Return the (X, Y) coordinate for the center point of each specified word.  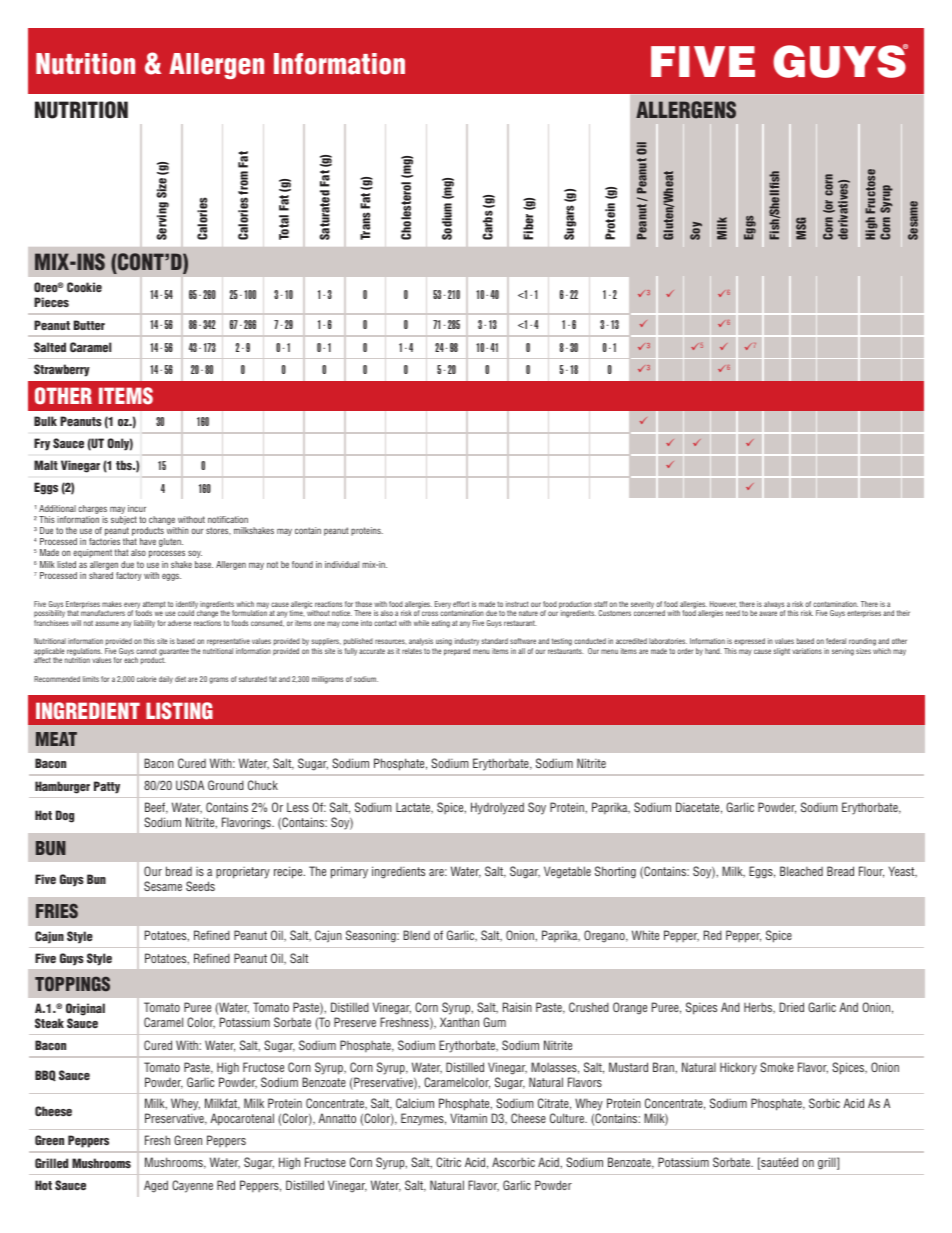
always (774, 606)
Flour (871, 872)
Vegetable (567, 872)
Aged (156, 1186)
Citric (448, 1162)
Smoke (777, 1067)
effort (461, 604)
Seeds (200, 886)
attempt (154, 606)
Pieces (51, 302)
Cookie (84, 287)
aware (768, 613)
